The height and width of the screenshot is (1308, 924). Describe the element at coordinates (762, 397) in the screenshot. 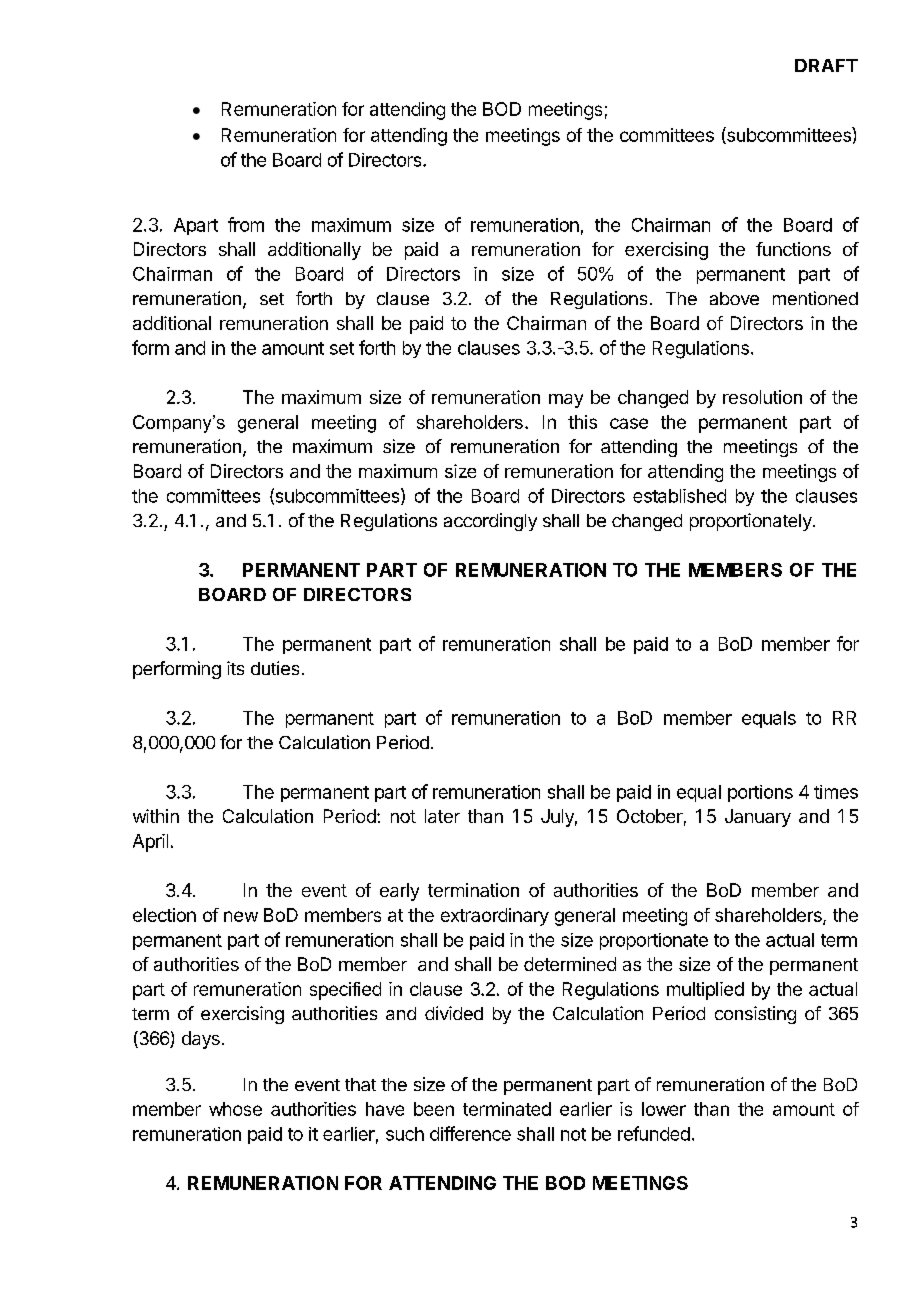

I see `resolution` at that location.
